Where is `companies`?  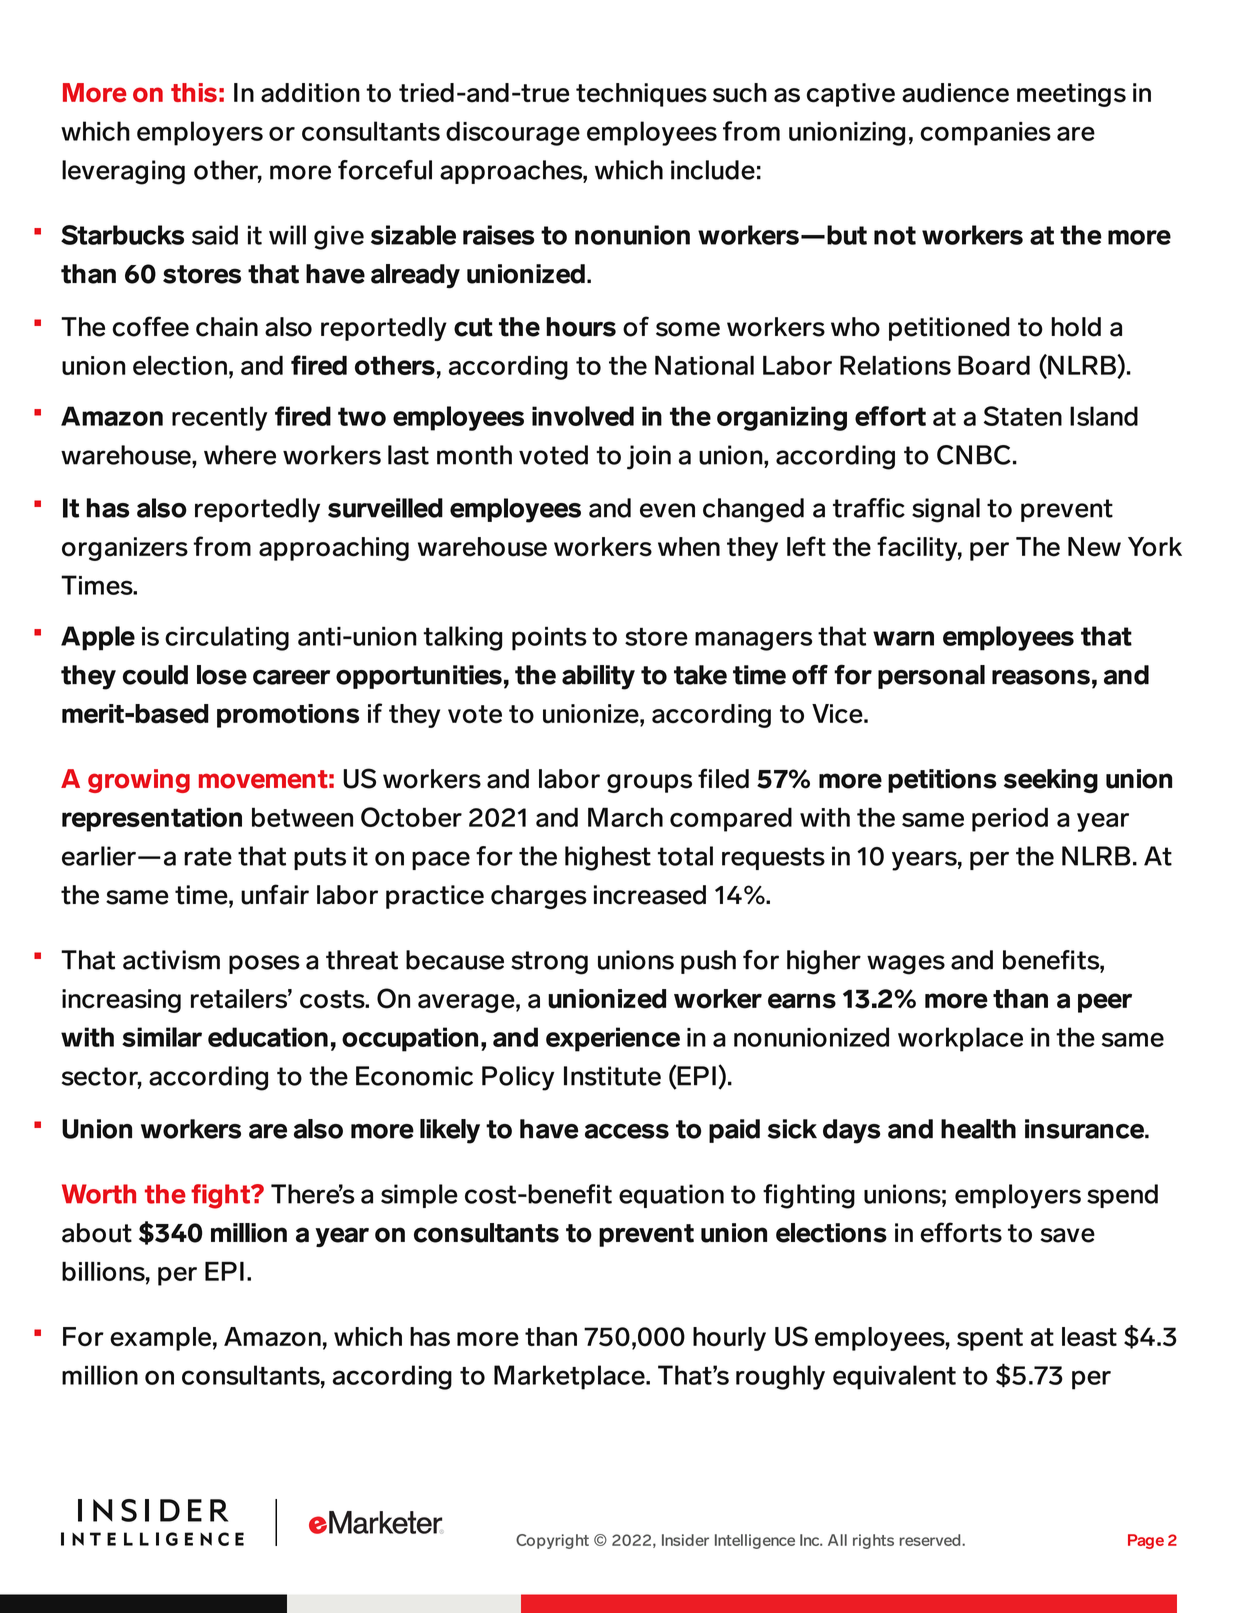
companies is located at coordinates (985, 134).
